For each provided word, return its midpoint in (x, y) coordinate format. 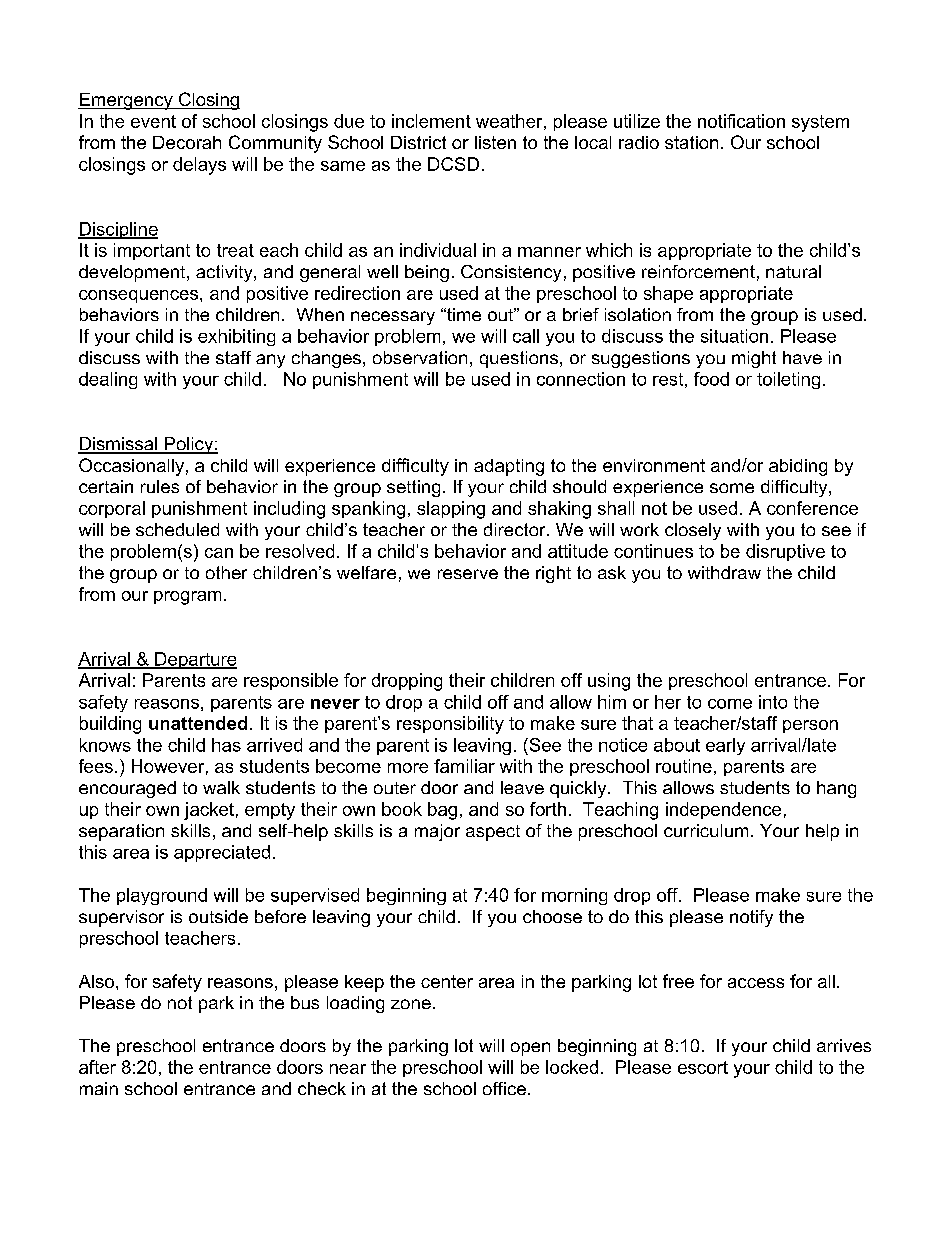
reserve (468, 574)
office (504, 1088)
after (97, 1067)
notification (741, 121)
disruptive (785, 552)
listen (495, 142)
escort (703, 1067)
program (187, 598)
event (153, 121)
